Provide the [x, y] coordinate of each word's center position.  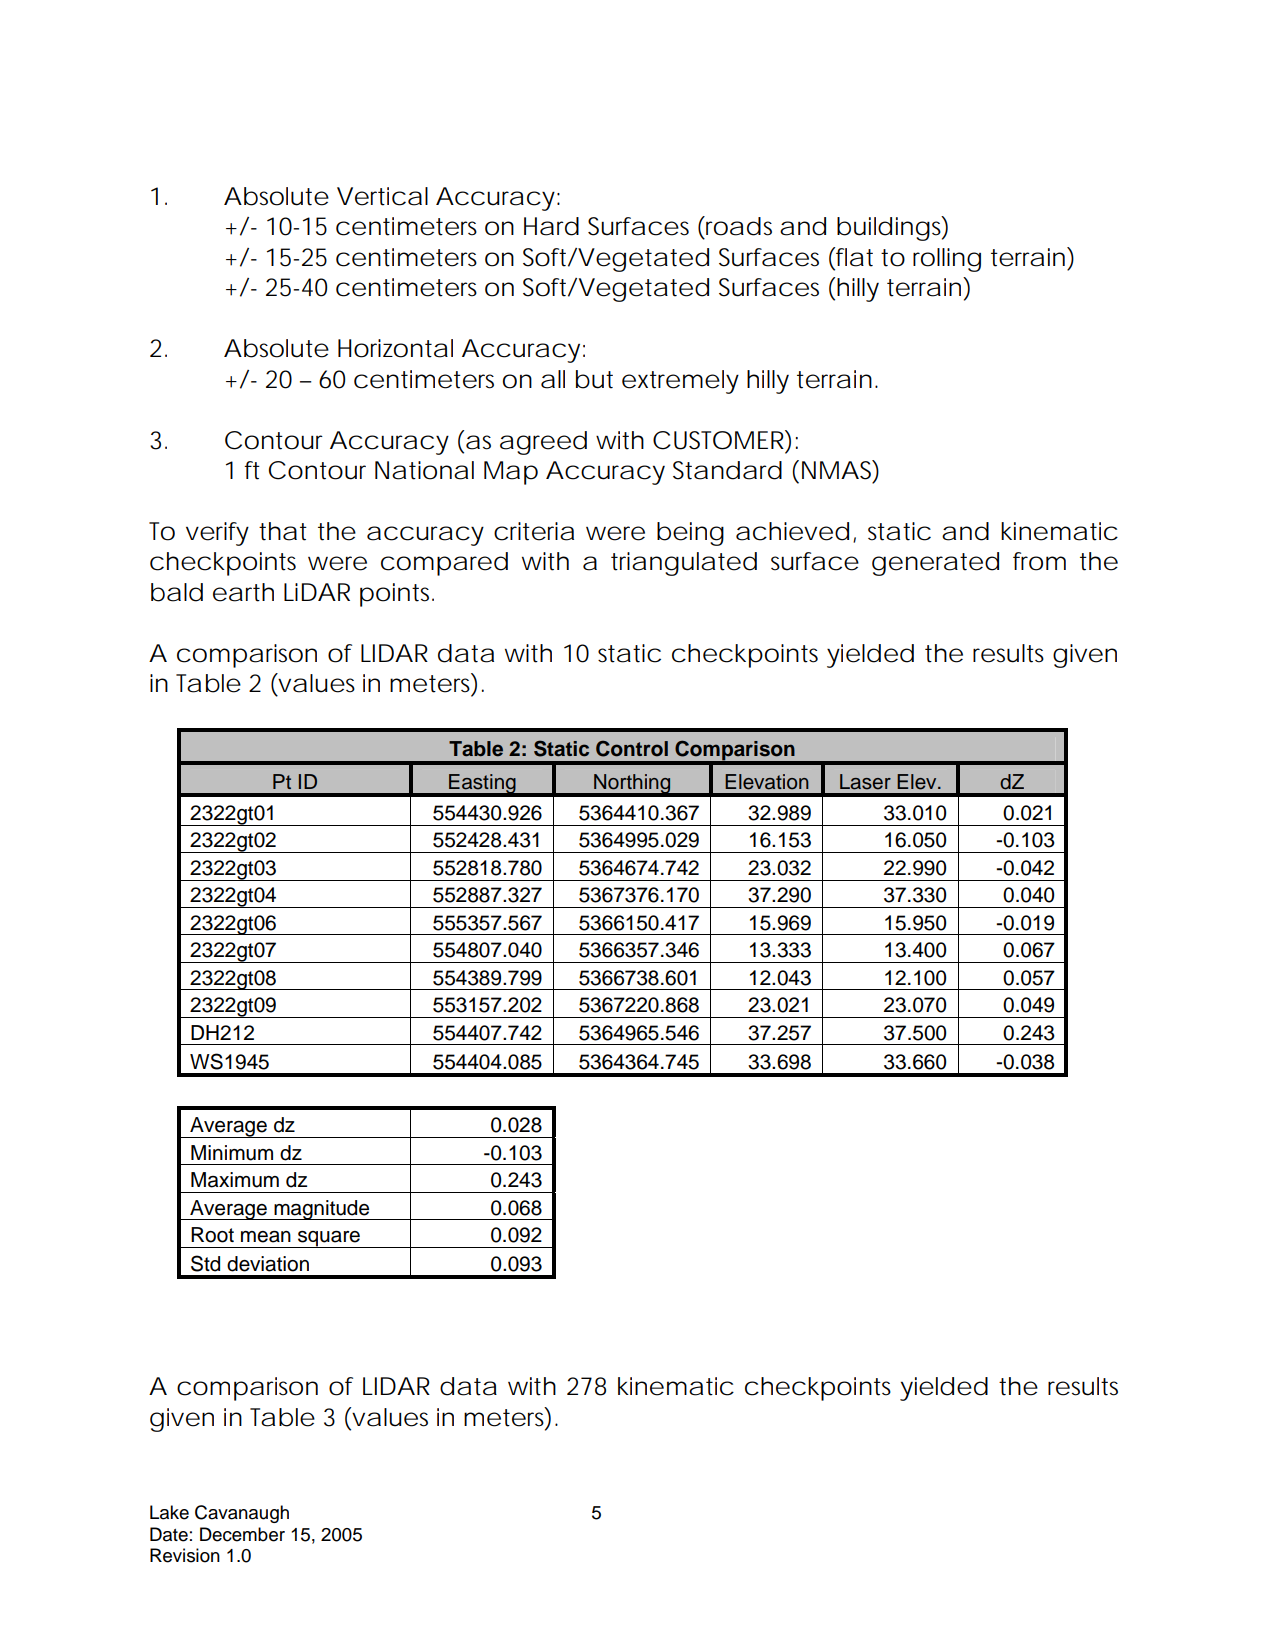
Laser [865, 782]
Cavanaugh [242, 1514]
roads [739, 226]
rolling [947, 260]
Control [632, 748]
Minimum [232, 1153]
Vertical [382, 196]
